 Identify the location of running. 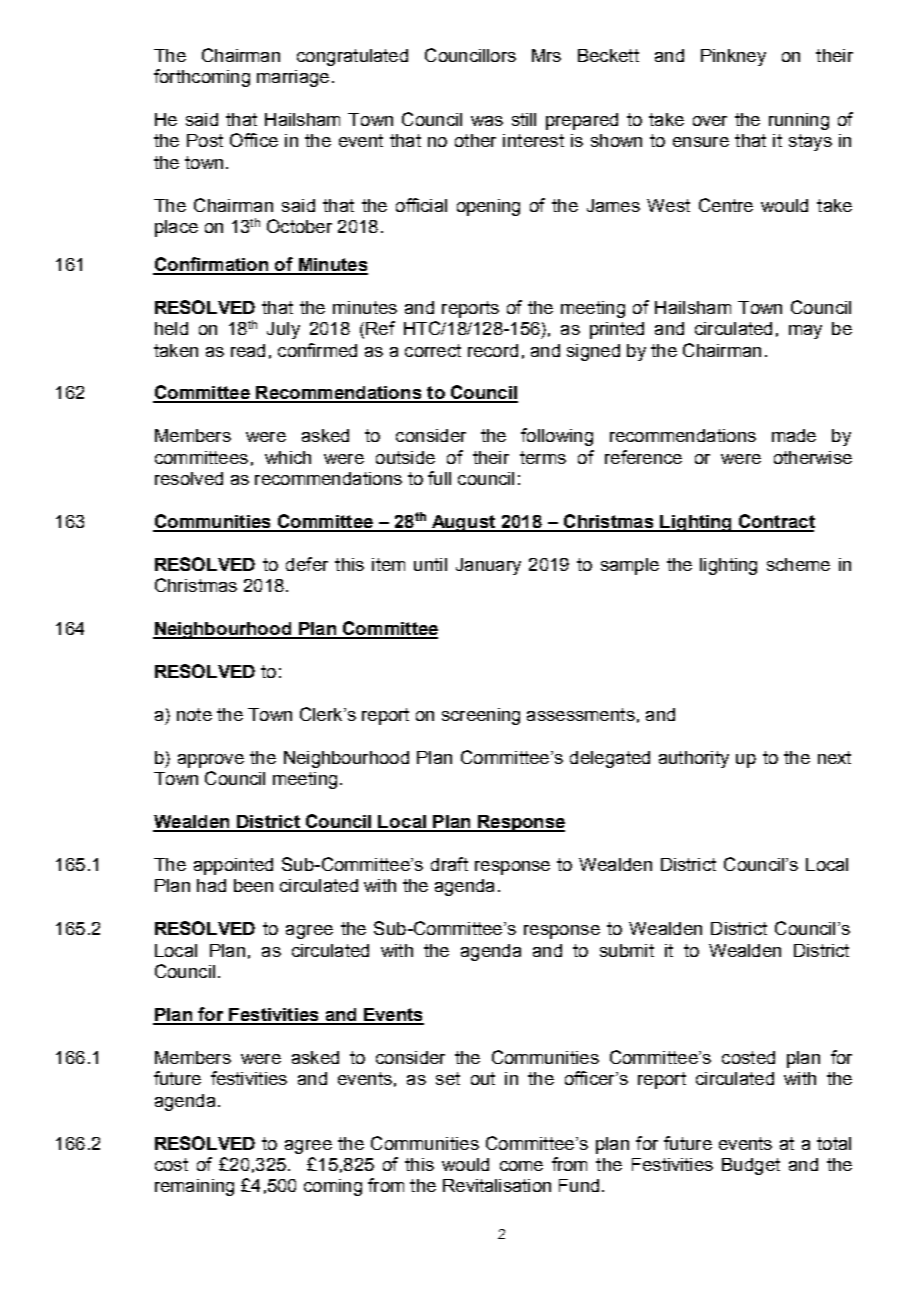
(799, 121).
